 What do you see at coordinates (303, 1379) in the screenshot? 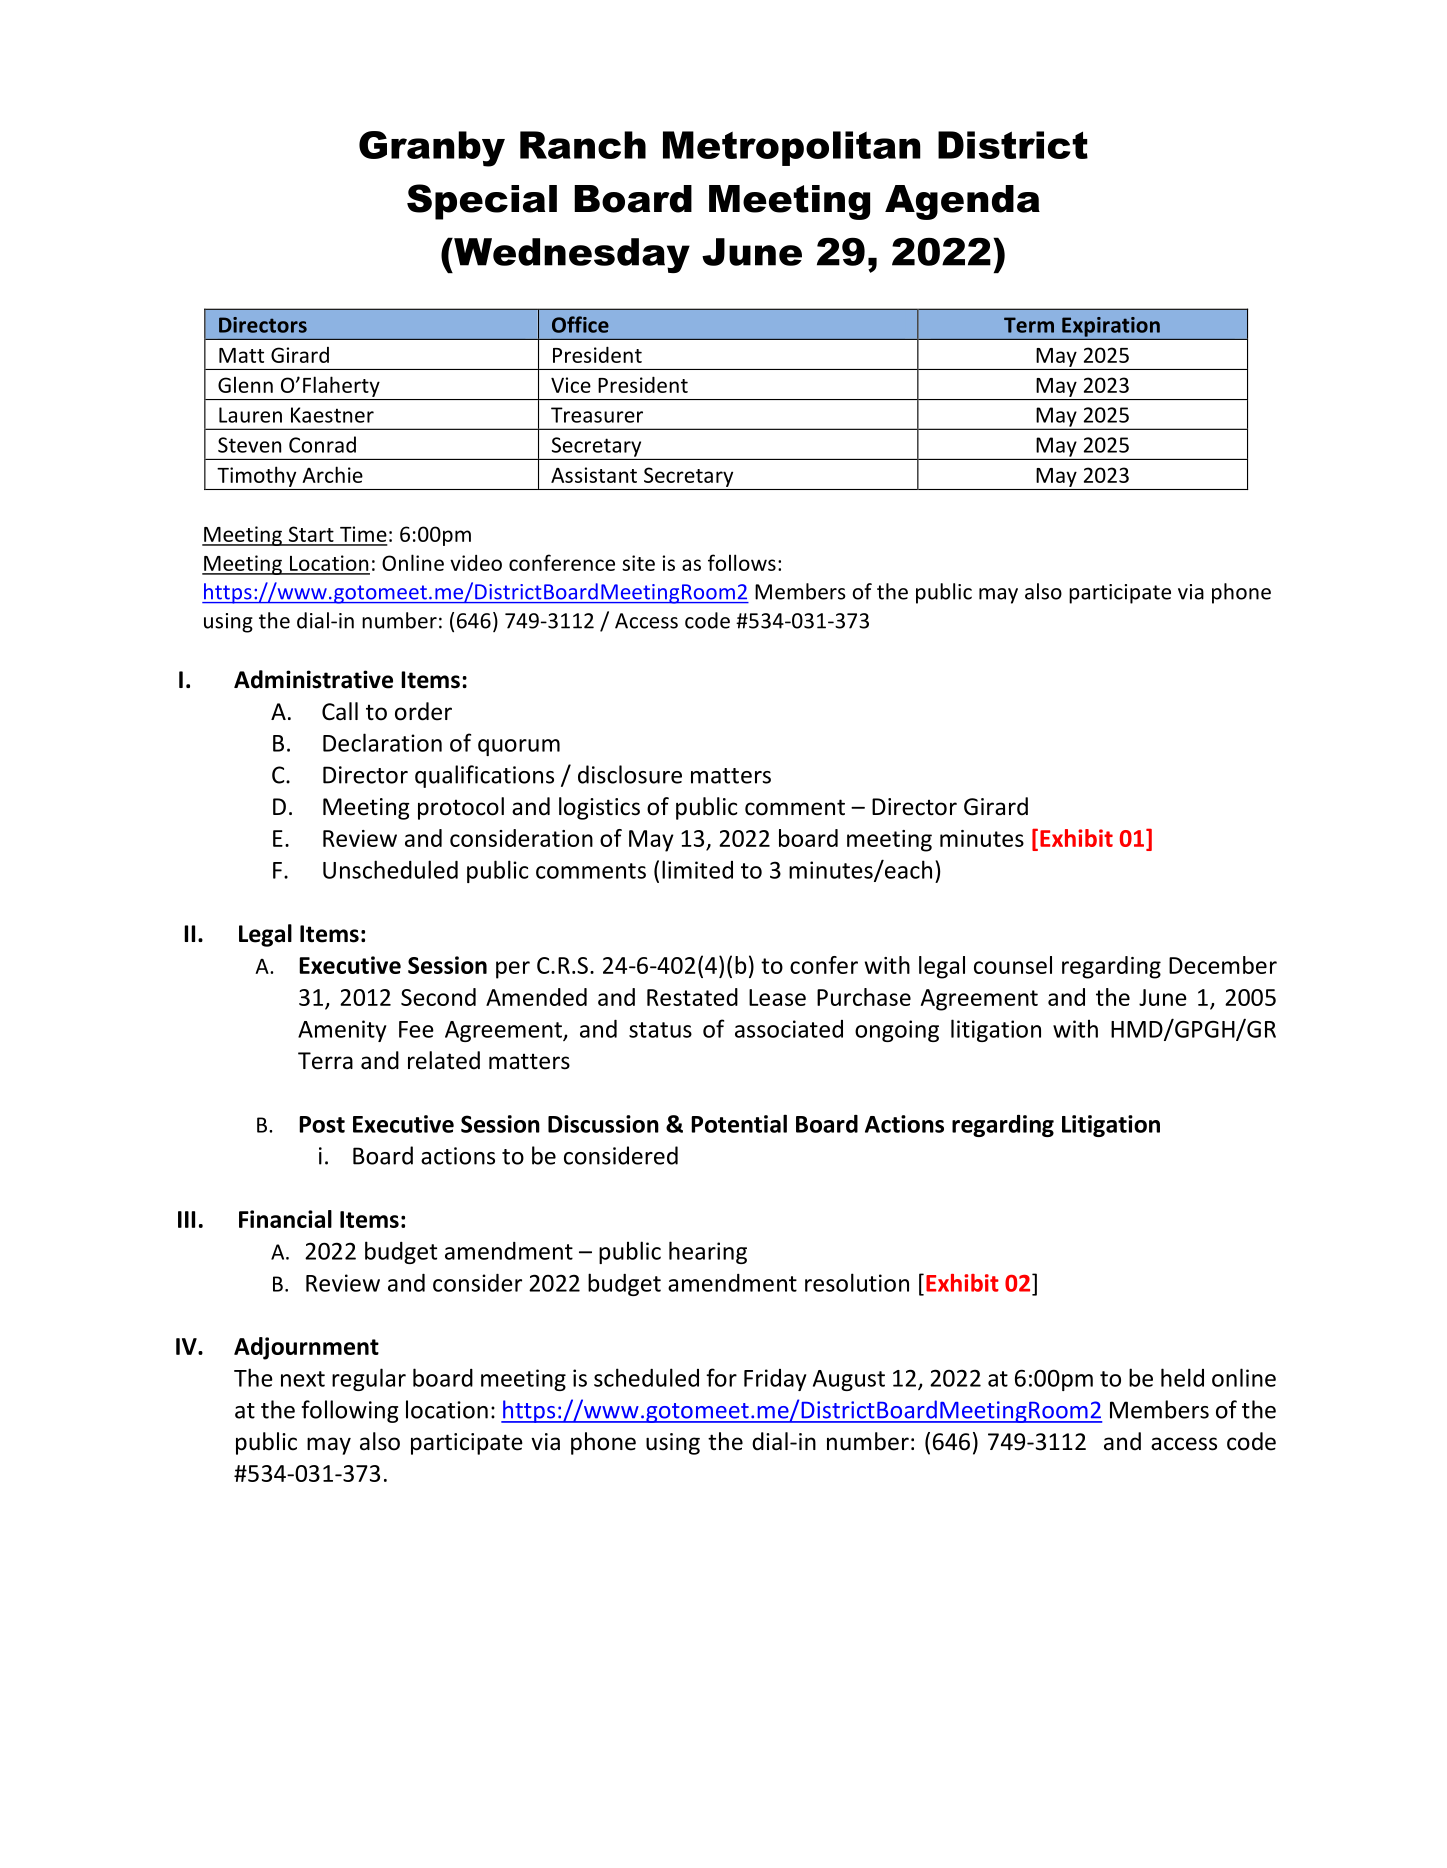
I see `next` at bounding box center [303, 1379].
